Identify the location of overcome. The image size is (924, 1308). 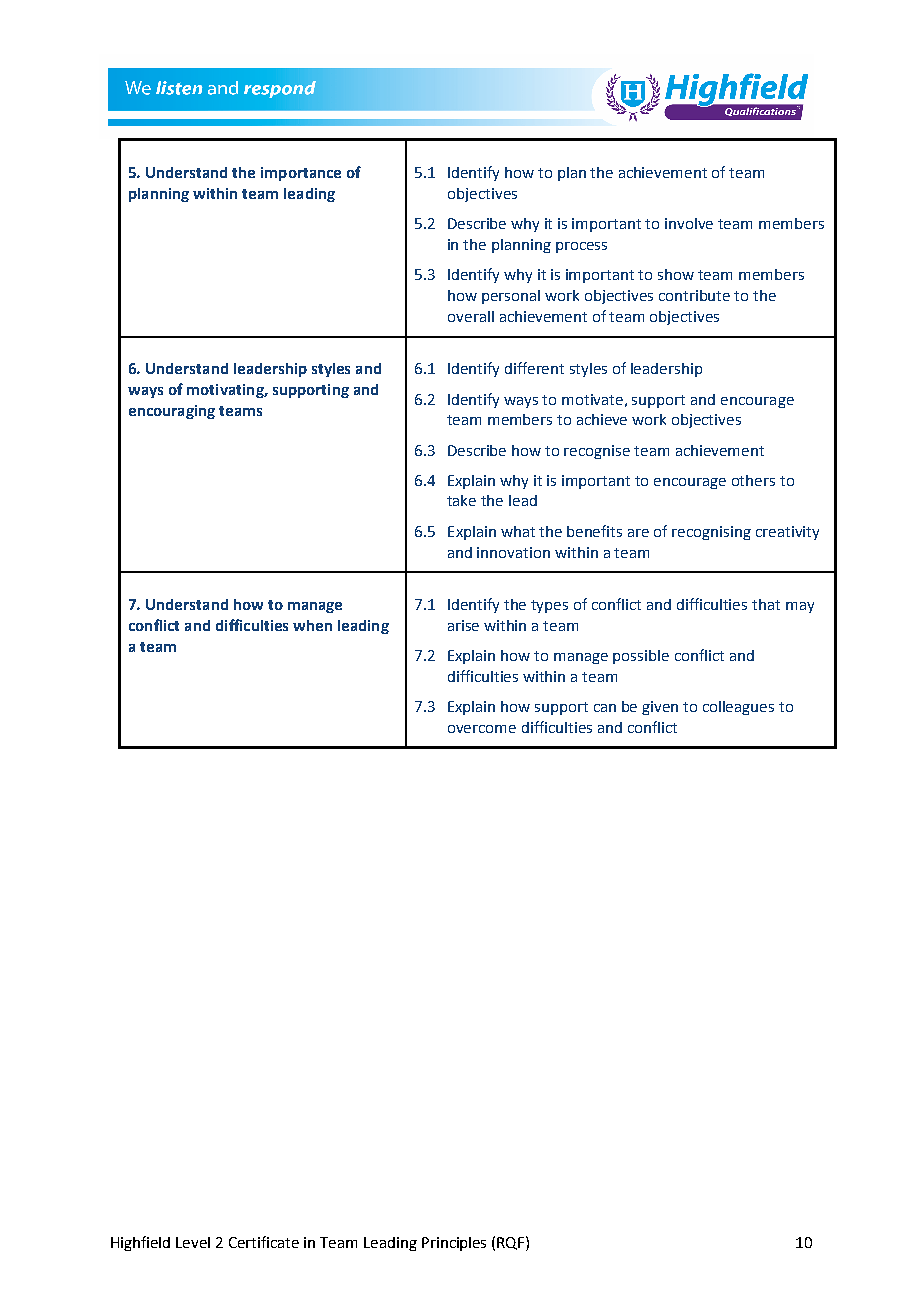
(482, 729).
